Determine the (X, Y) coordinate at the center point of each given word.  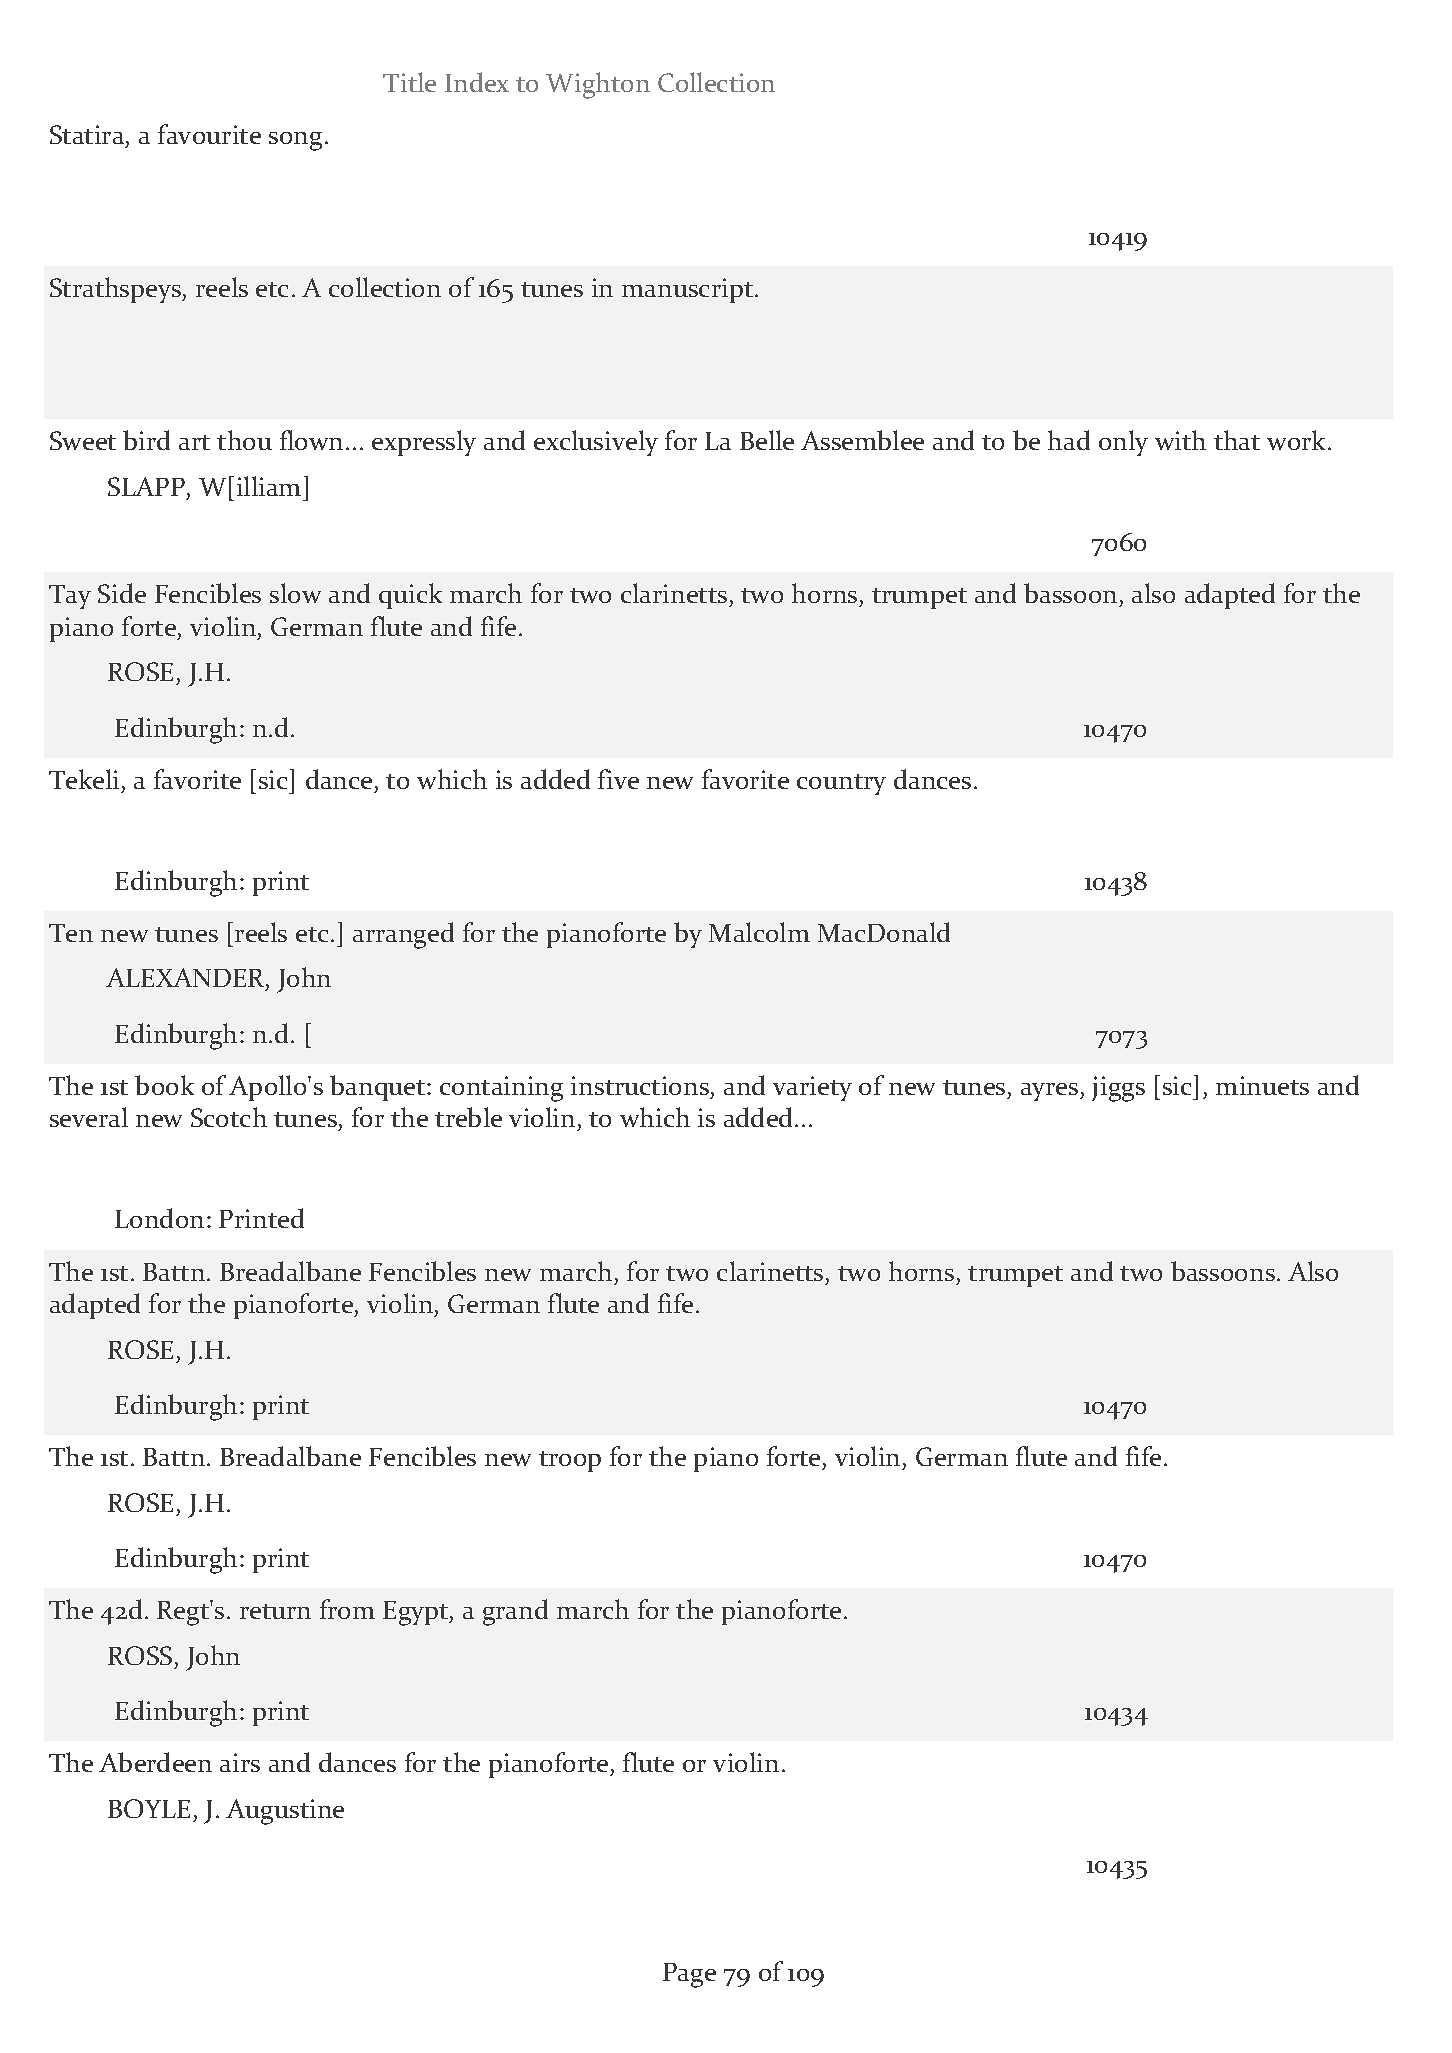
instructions (641, 1087)
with (1180, 440)
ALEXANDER (186, 979)
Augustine (285, 1812)
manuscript (689, 290)
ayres (1051, 1092)
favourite (209, 134)
